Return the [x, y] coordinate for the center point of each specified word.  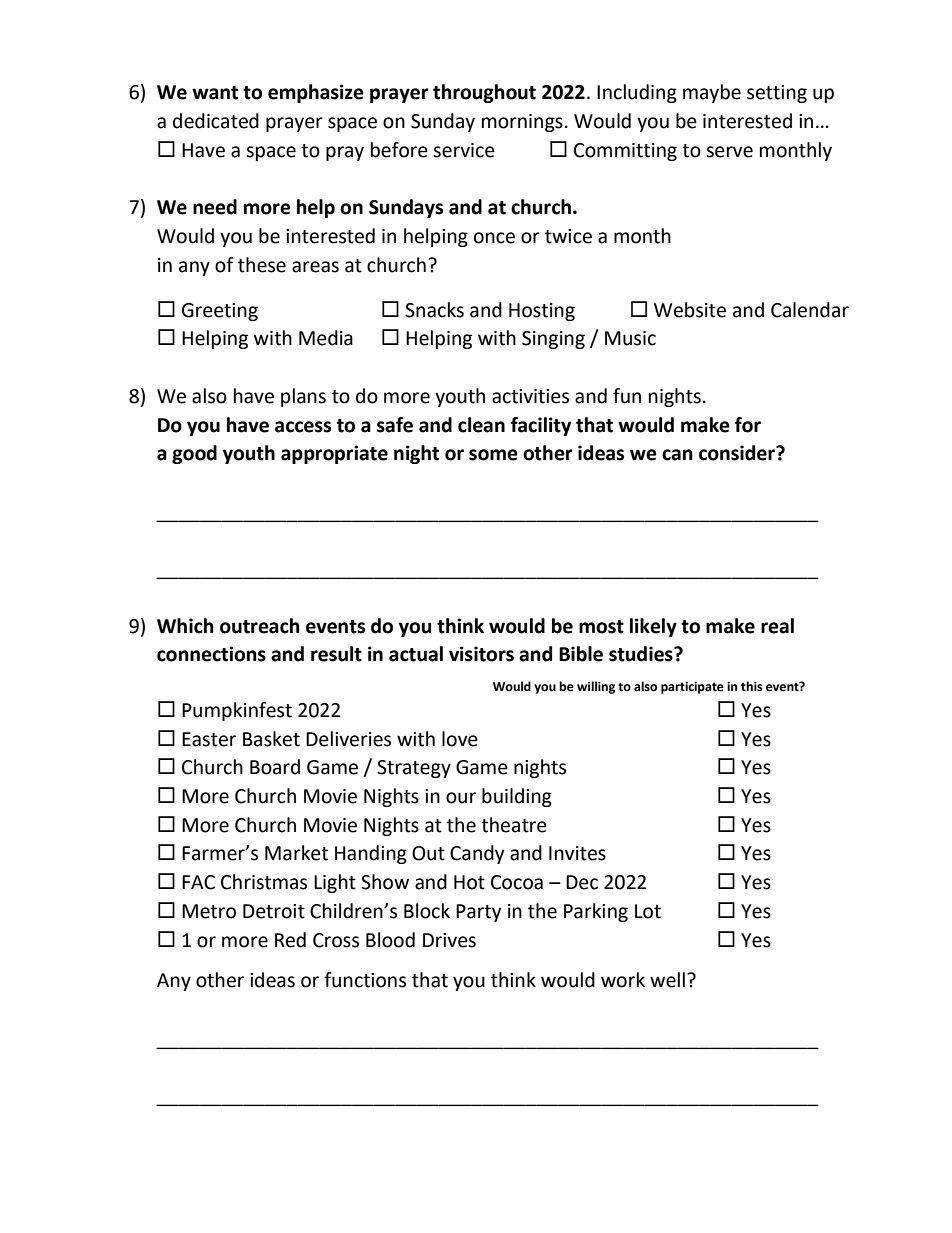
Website [690, 310]
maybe [712, 93]
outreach [260, 626]
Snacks [434, 310]
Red [290, 940]
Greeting [220, 312]
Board [275, 767]
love [460, 739]
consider [738, 453]
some [493, 455]
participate [692, 688]
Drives [449, 940]
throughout [484, 93]
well [667, 980]
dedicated [216, 121]
